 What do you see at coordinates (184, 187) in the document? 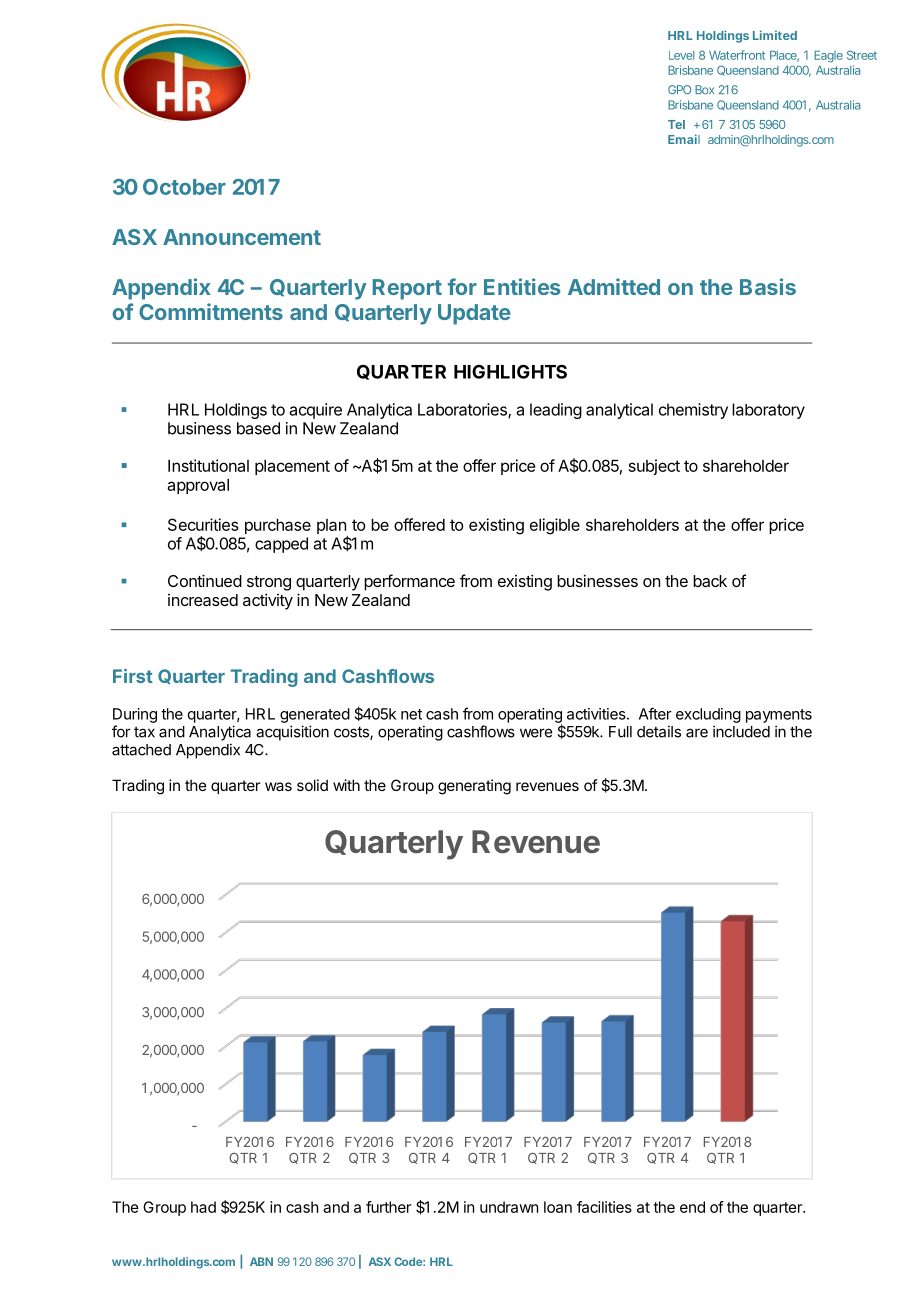
I see `October` at bounding box center [184, 187].
